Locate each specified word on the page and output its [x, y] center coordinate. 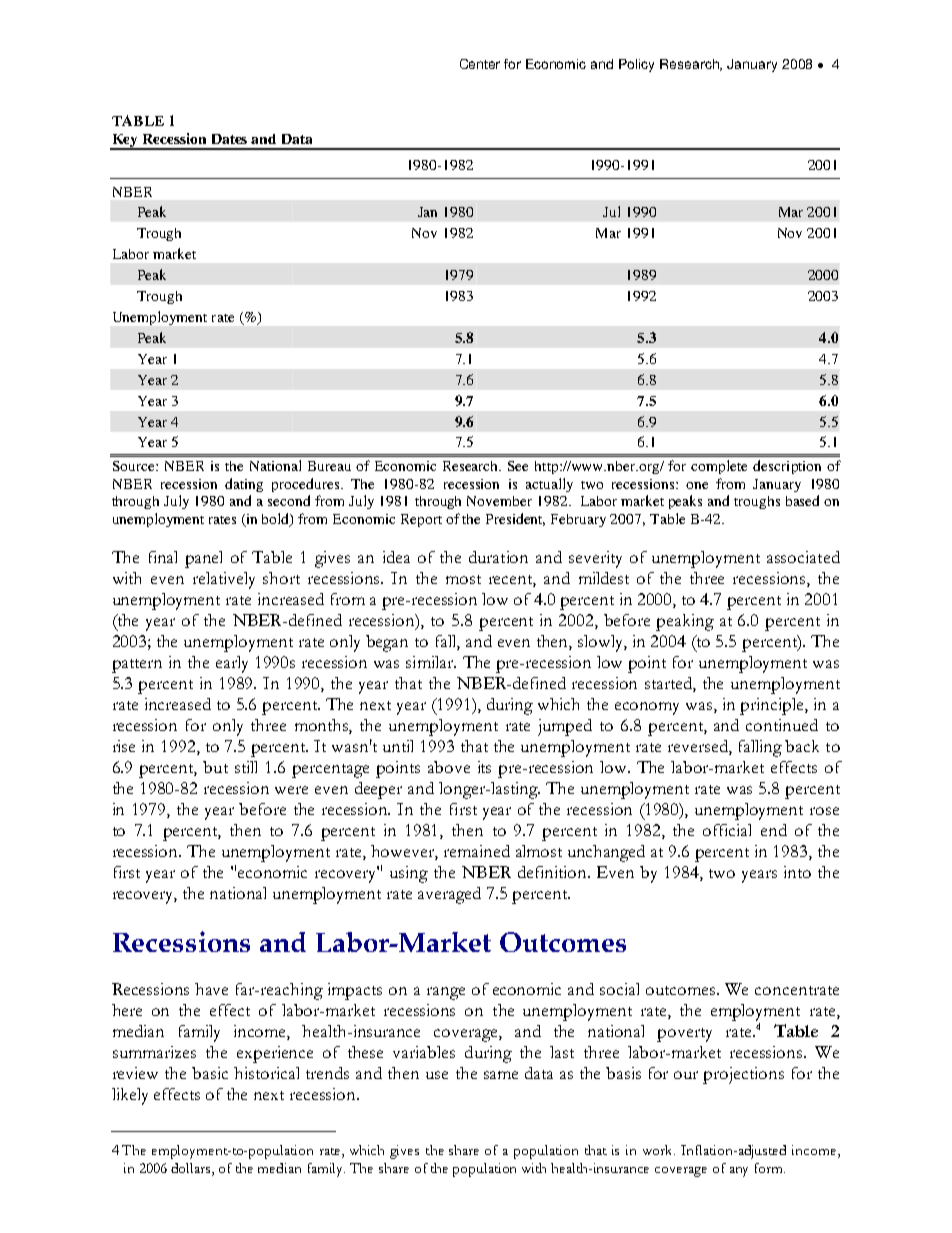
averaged [449, 895]
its [484, 767]
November [499, 501]
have [211, 989]
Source [135, 466]
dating [244, 485]
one [697, 485]
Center [480, 64]
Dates [229, 139]
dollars [192, 1168]
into [797, 872]
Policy [636, 65]
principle [773, 706]
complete [719, 467]
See [518, 466]
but [215, 767]
